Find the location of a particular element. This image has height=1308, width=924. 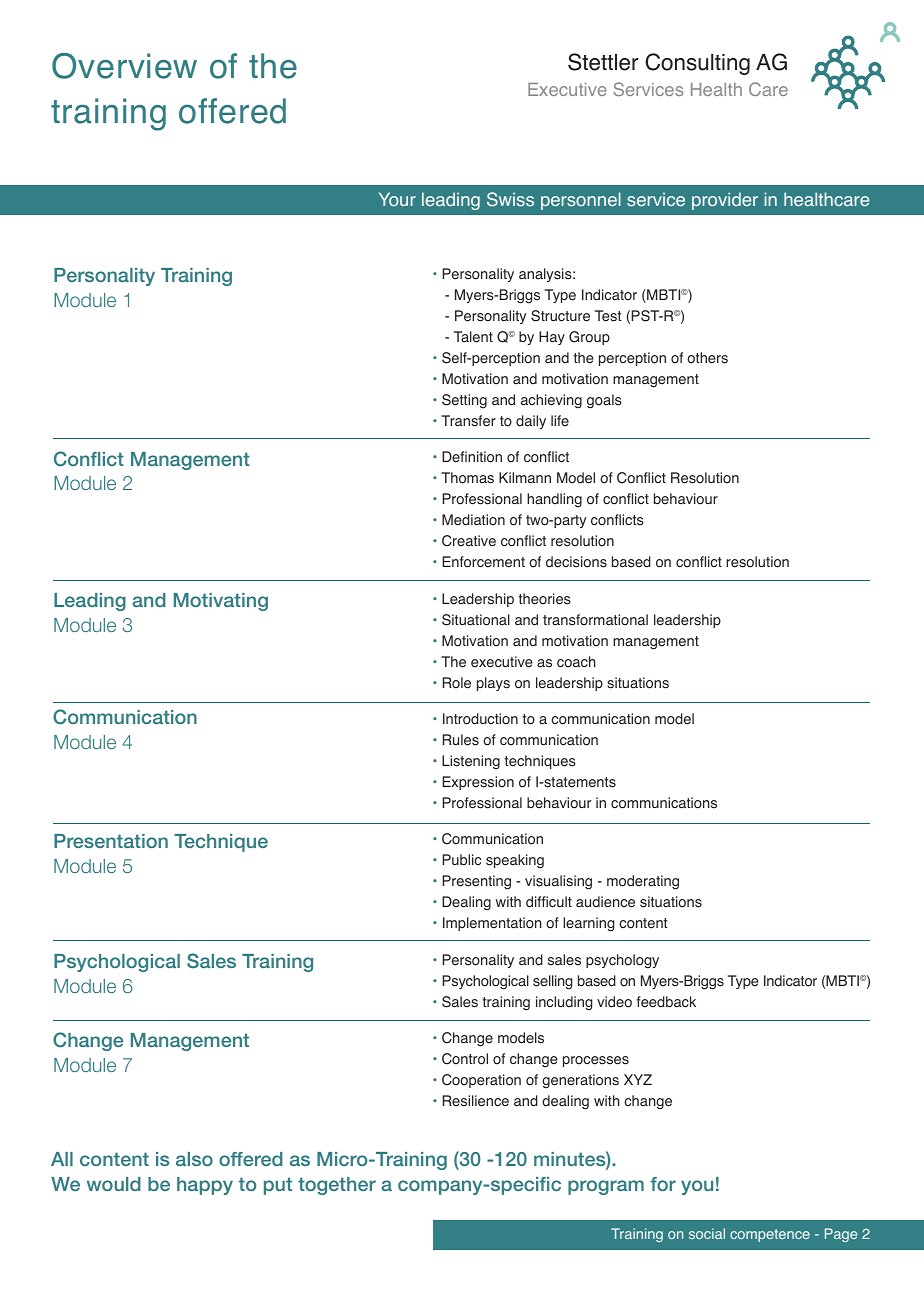

Role is located at coordinates (457, 683).
